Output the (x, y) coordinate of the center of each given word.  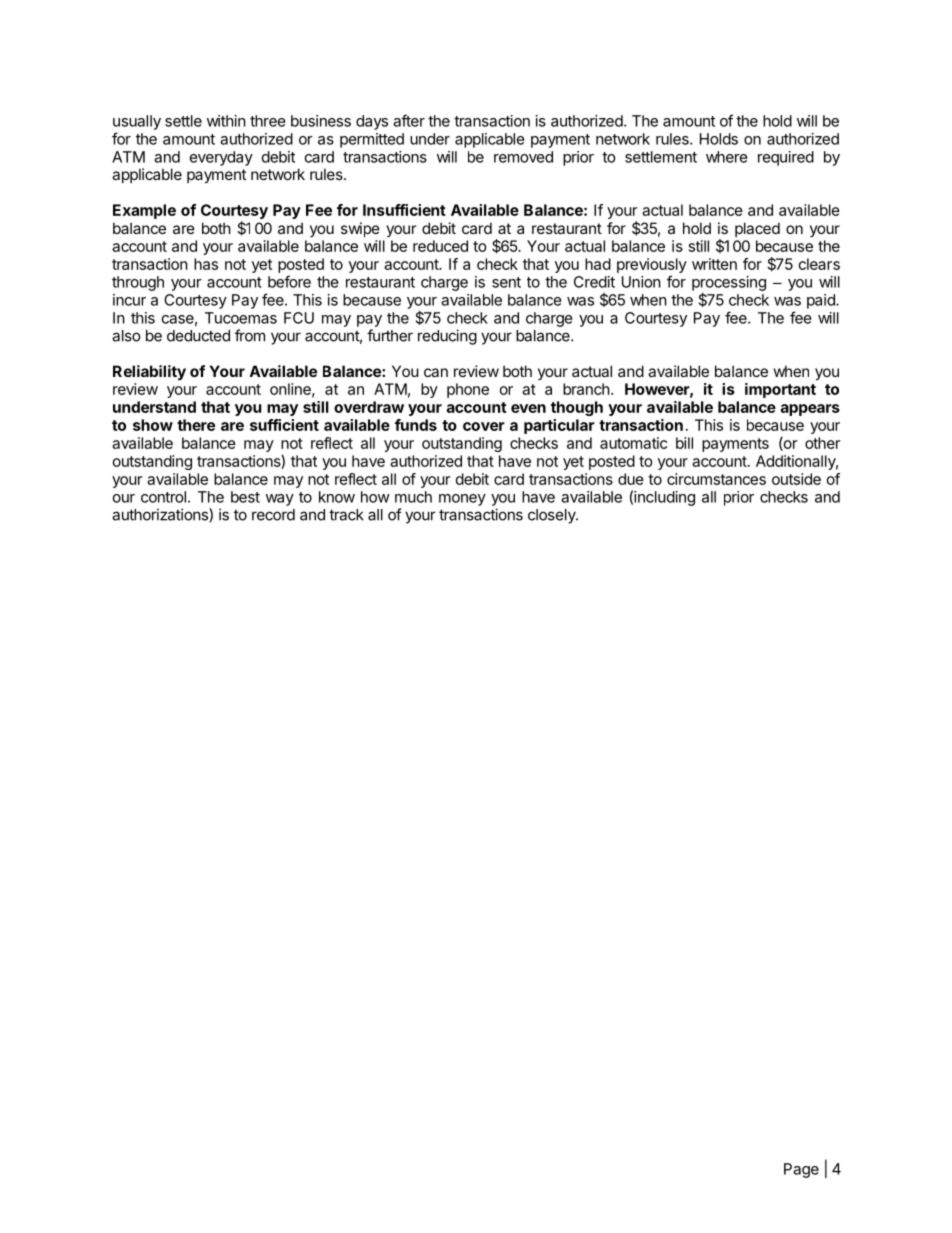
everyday (221, 158)
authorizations (161, 514)
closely (552, 516)
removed (523, 157)
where (727, 157)
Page (801, 1170)
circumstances (716, 479)
